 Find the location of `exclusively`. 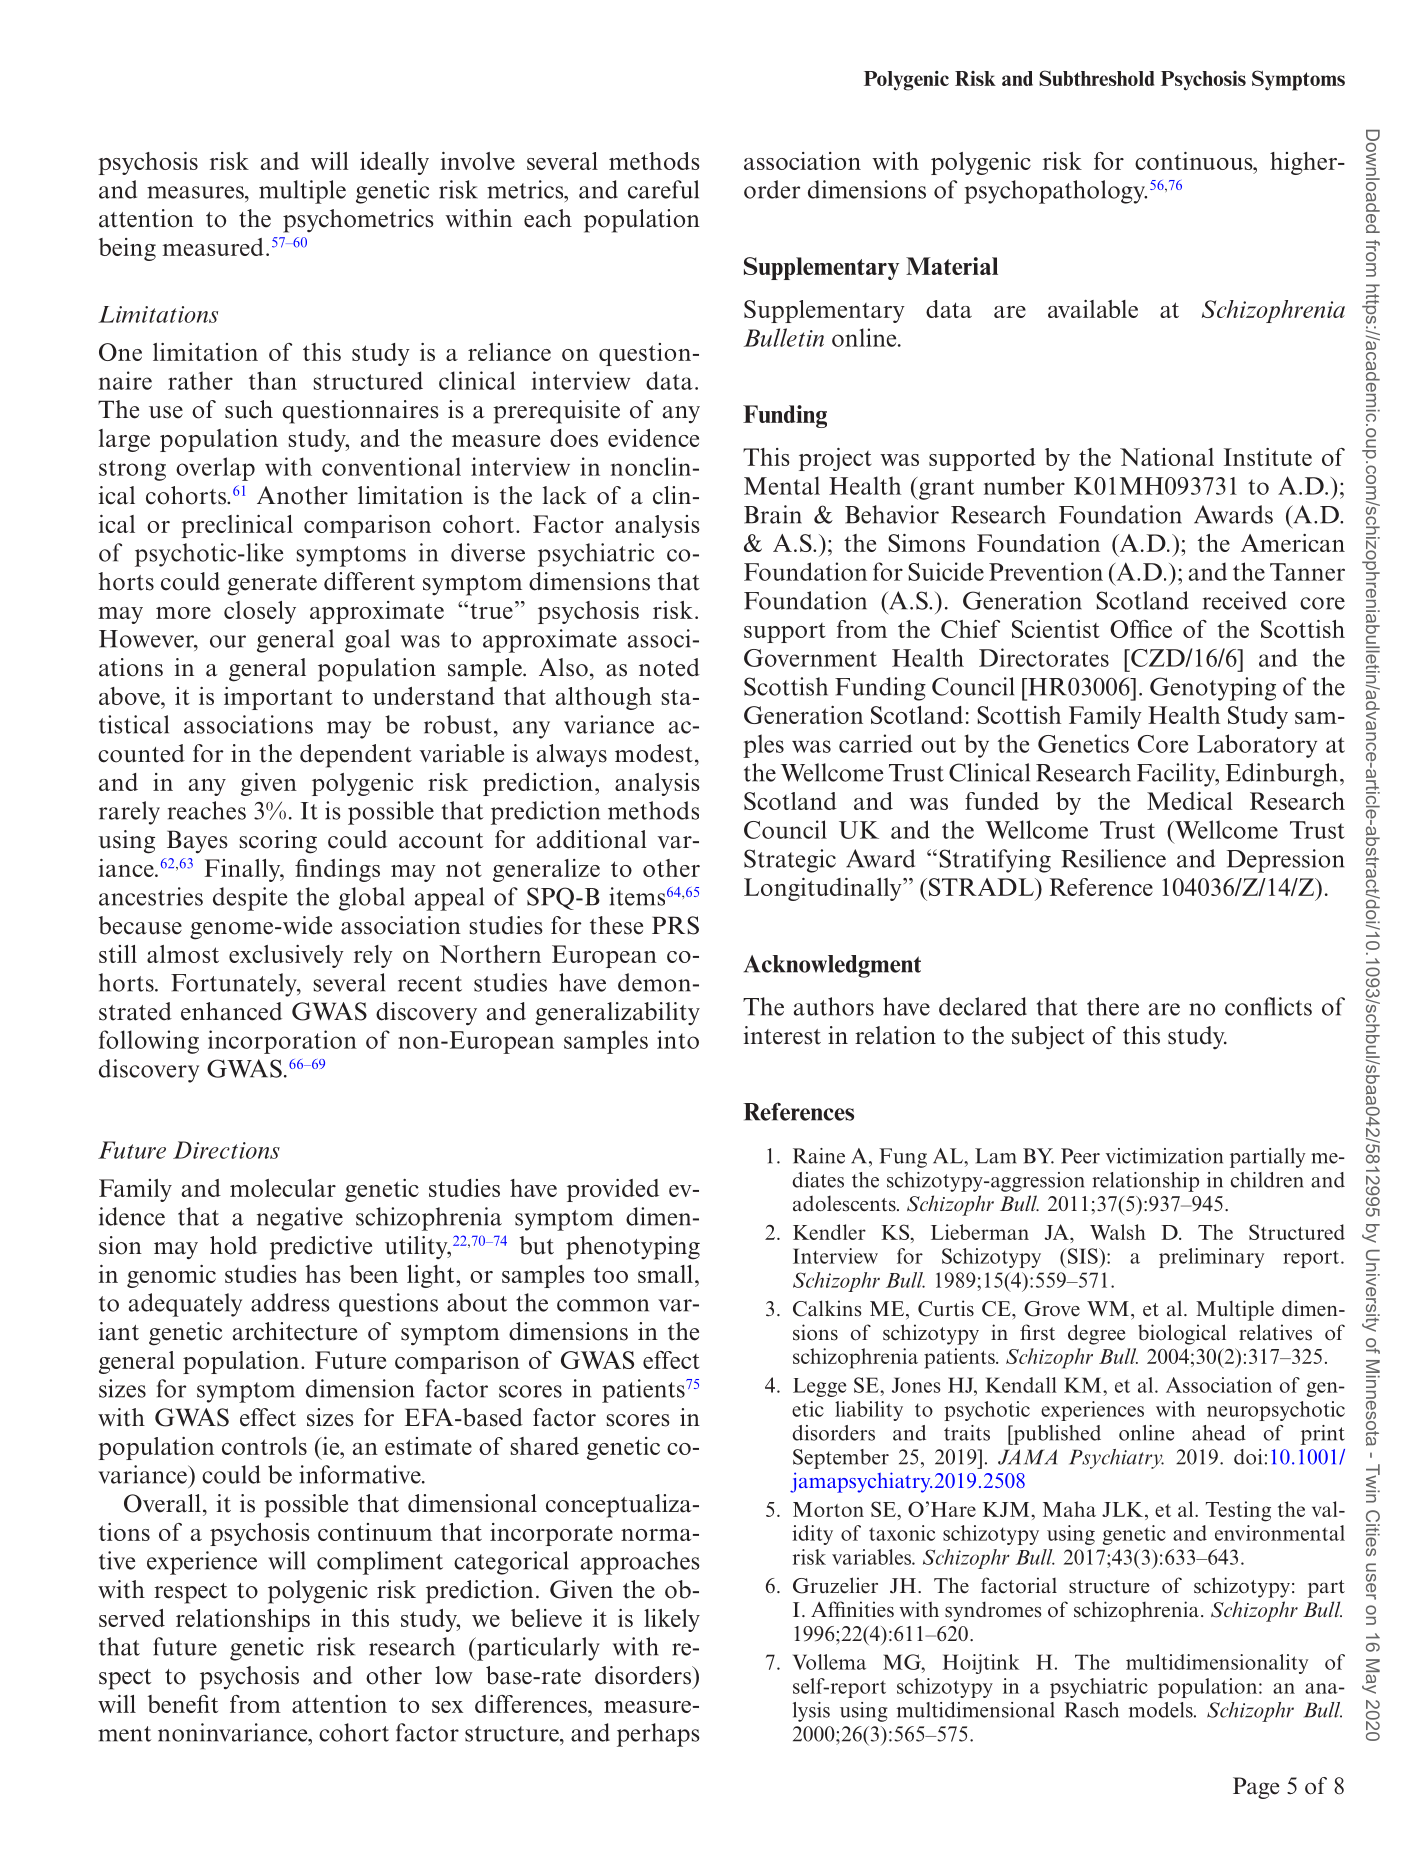

exclusively is located at coordinates (286, 956).
